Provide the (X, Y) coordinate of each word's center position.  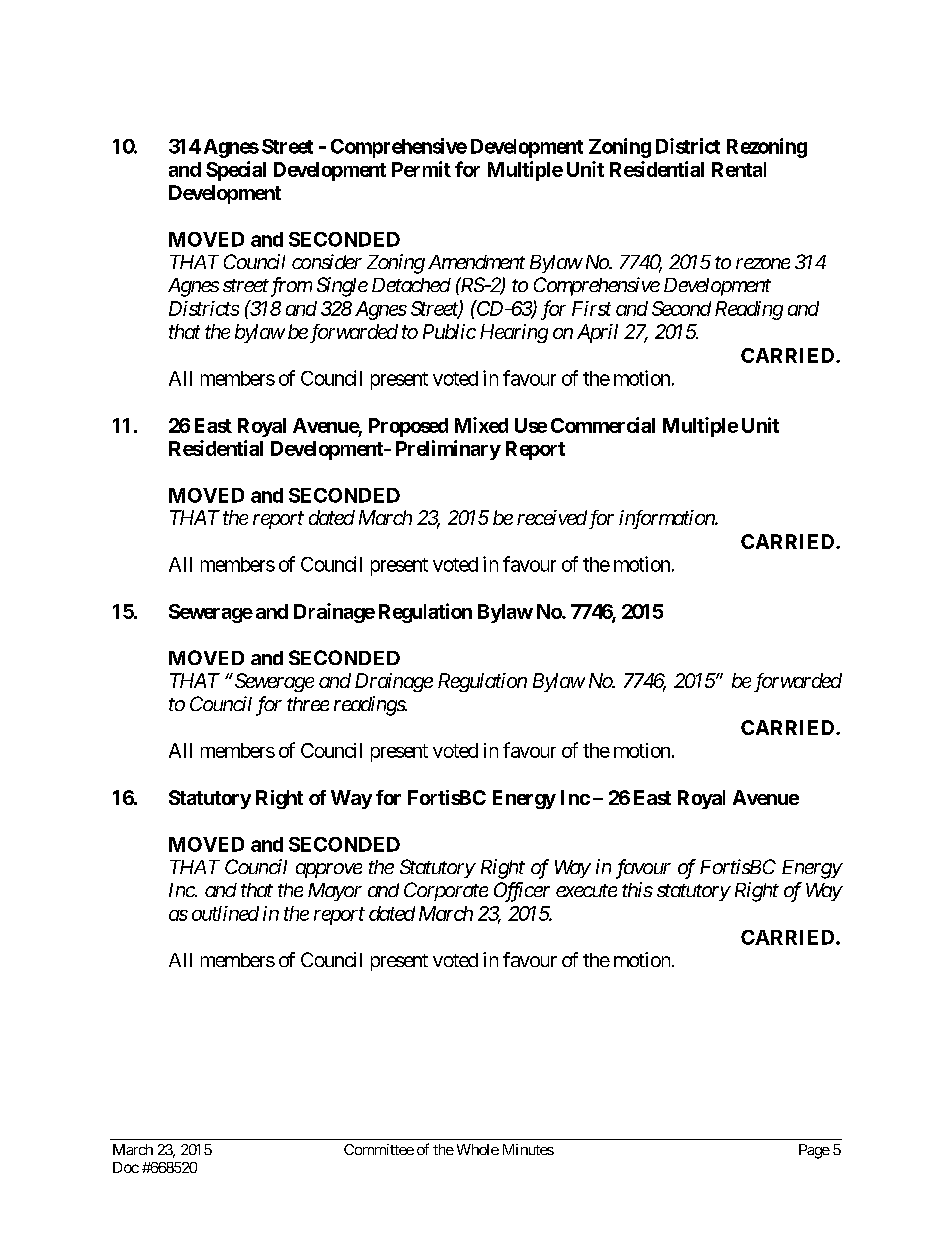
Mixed (481, 425)
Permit (421, 169)
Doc (126, 1167)
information (667, 519)
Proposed (408, 427)
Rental (739, 169)
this (637, 889)
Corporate (446, 891)
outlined (225, 913)
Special (236, 171)
